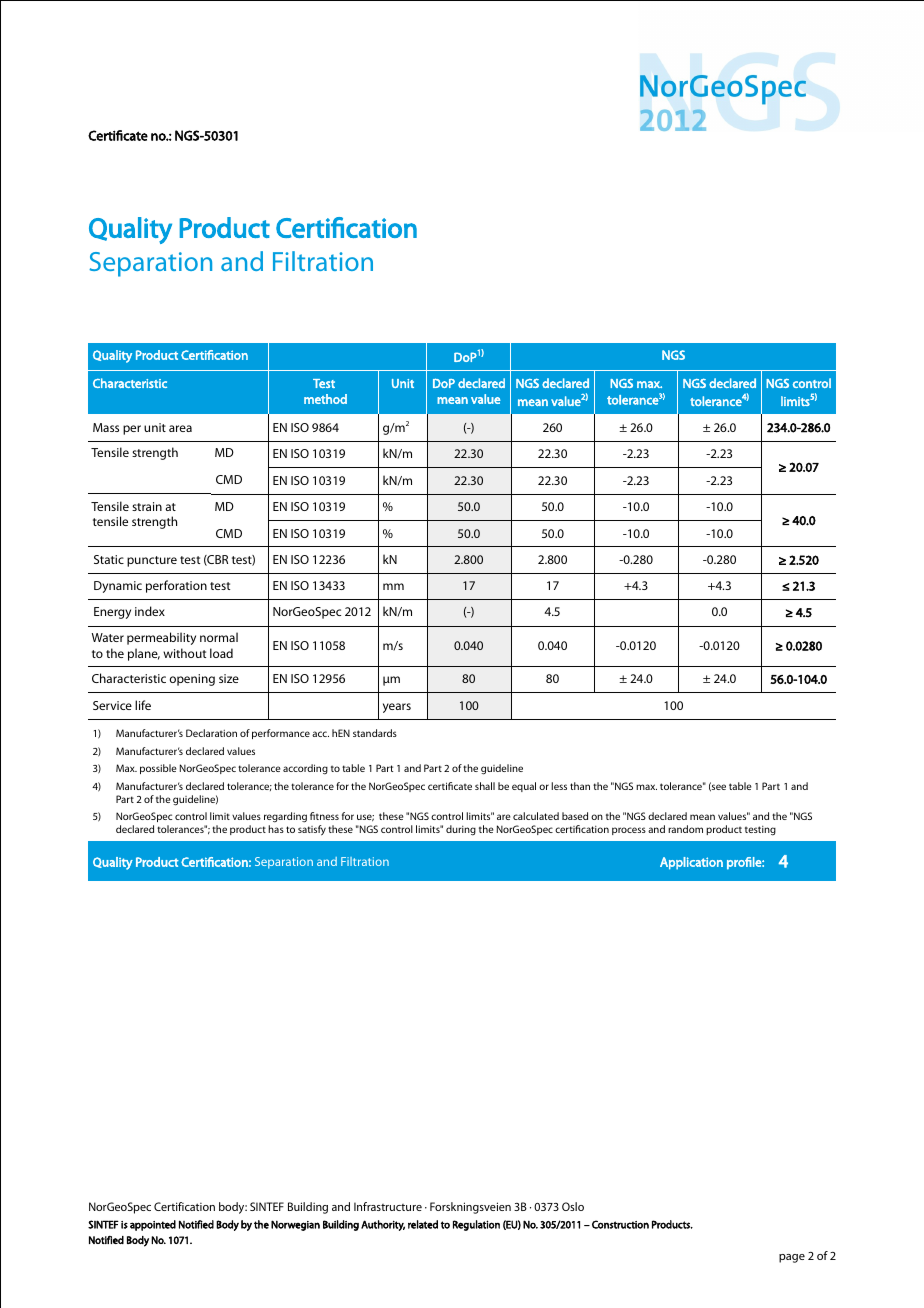  I want to click on related, so click(423, 1224).
